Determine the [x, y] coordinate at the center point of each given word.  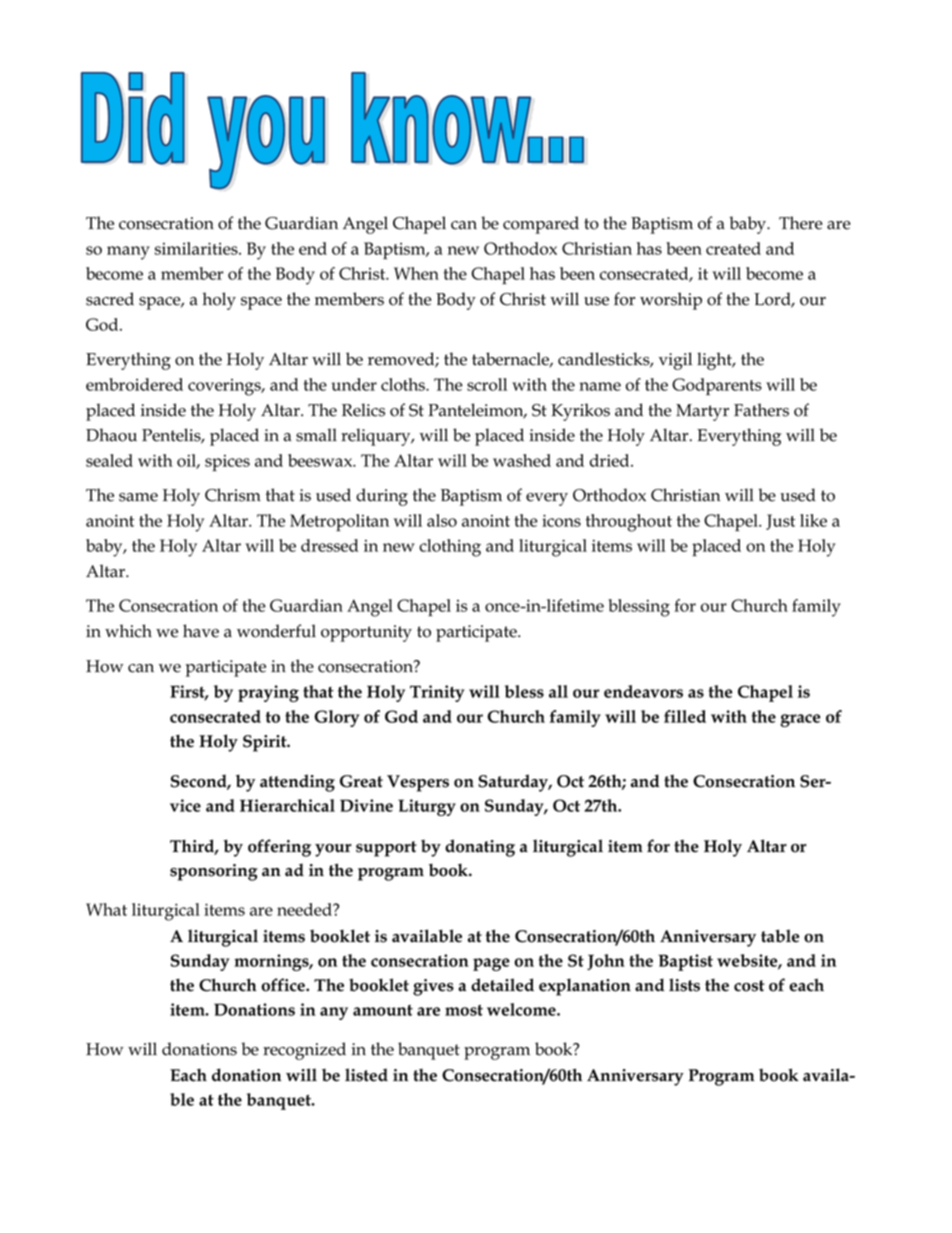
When [416, 273]
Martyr [702, 412]
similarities [197, 248]
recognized [304, 1051]
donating [480, 848]
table [780, 936]
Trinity [437, 693]
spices [227, 463]
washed [522, 460]
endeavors [643, 691]
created [733, 248]
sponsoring [214, 872]
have [201, 631]
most [464, 1010]
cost [749, 986]
